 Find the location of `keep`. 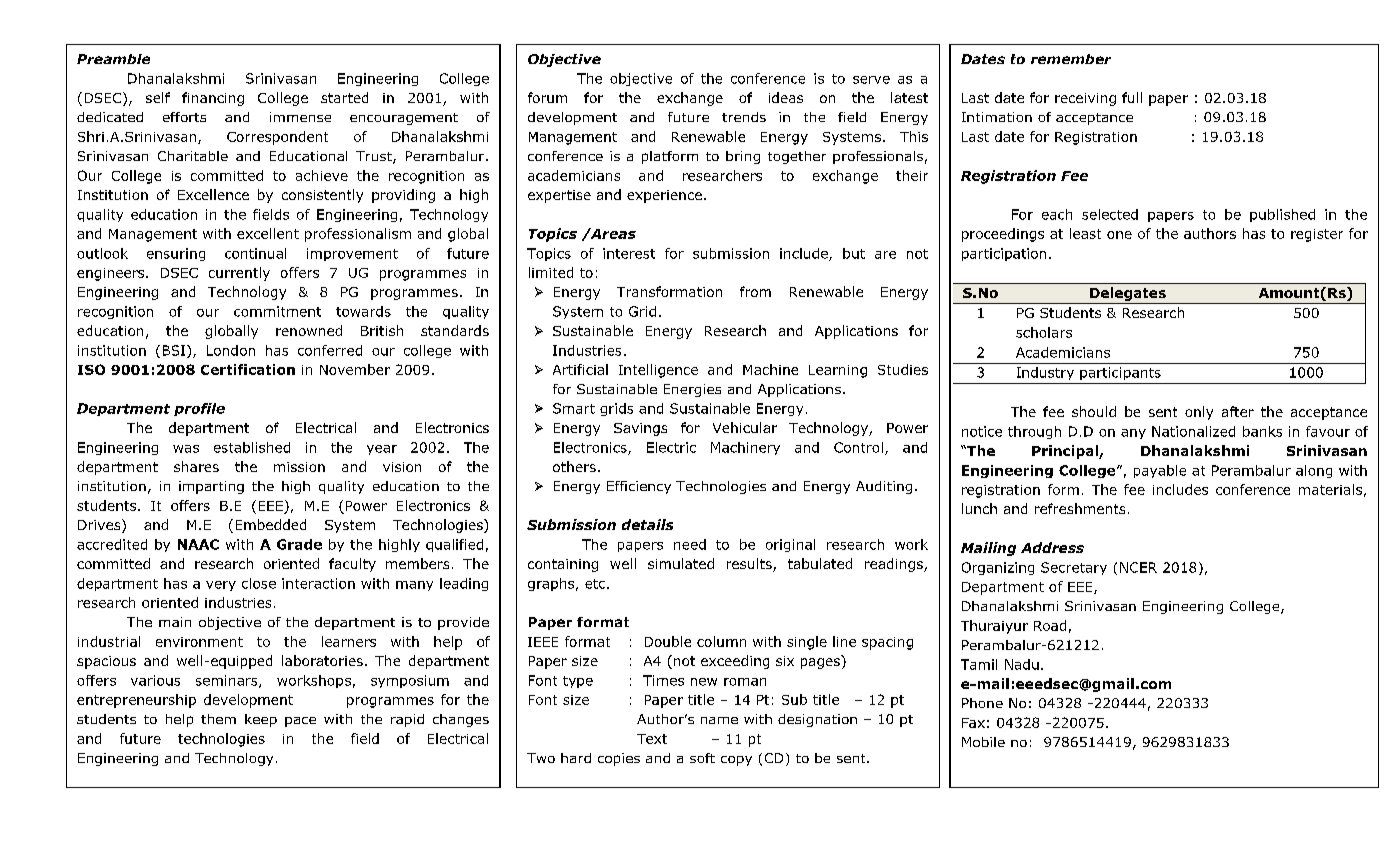

keep is located at coordinates (261, 720).
